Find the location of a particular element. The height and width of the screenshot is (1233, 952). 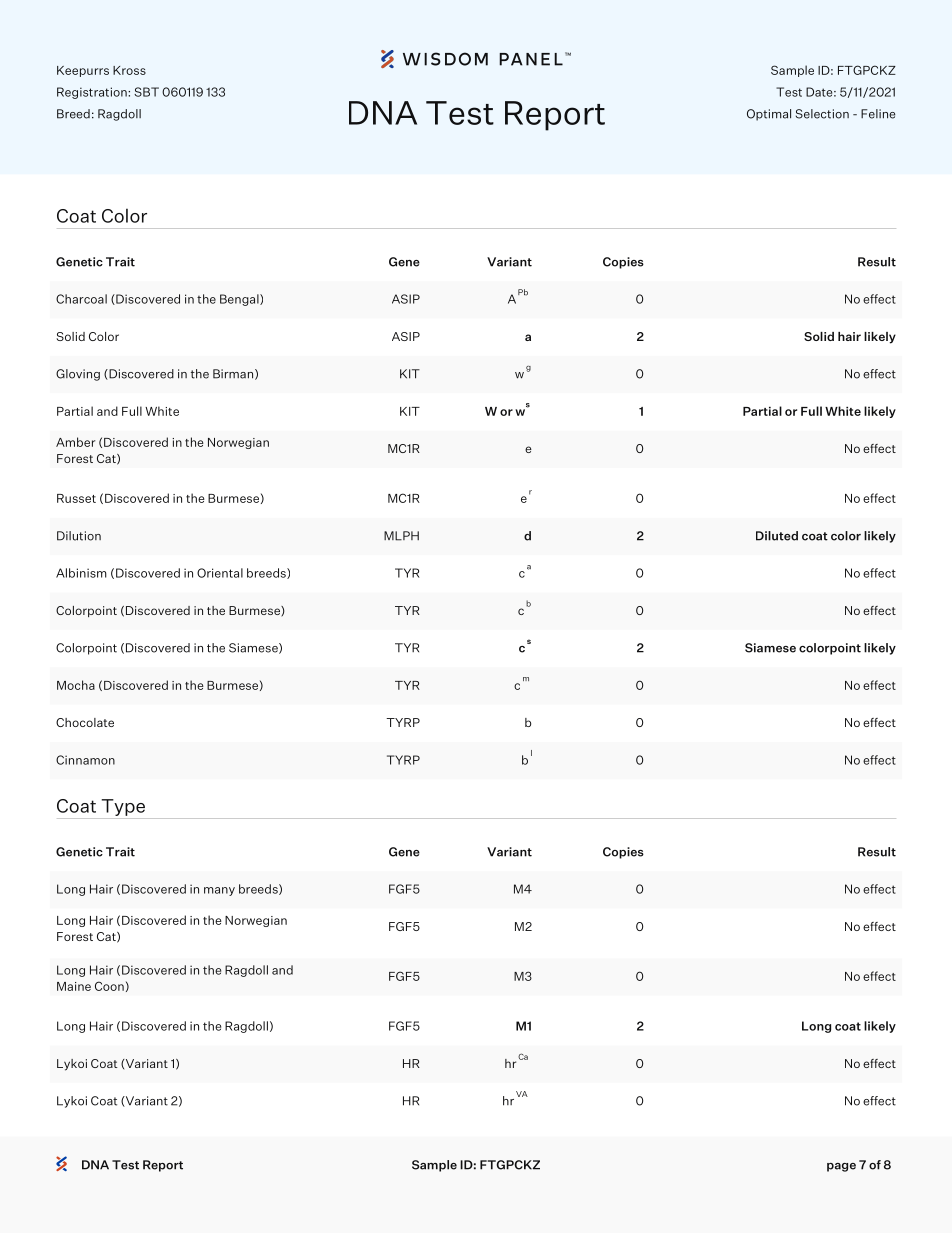

Type is located at coordinates (123, 809).
